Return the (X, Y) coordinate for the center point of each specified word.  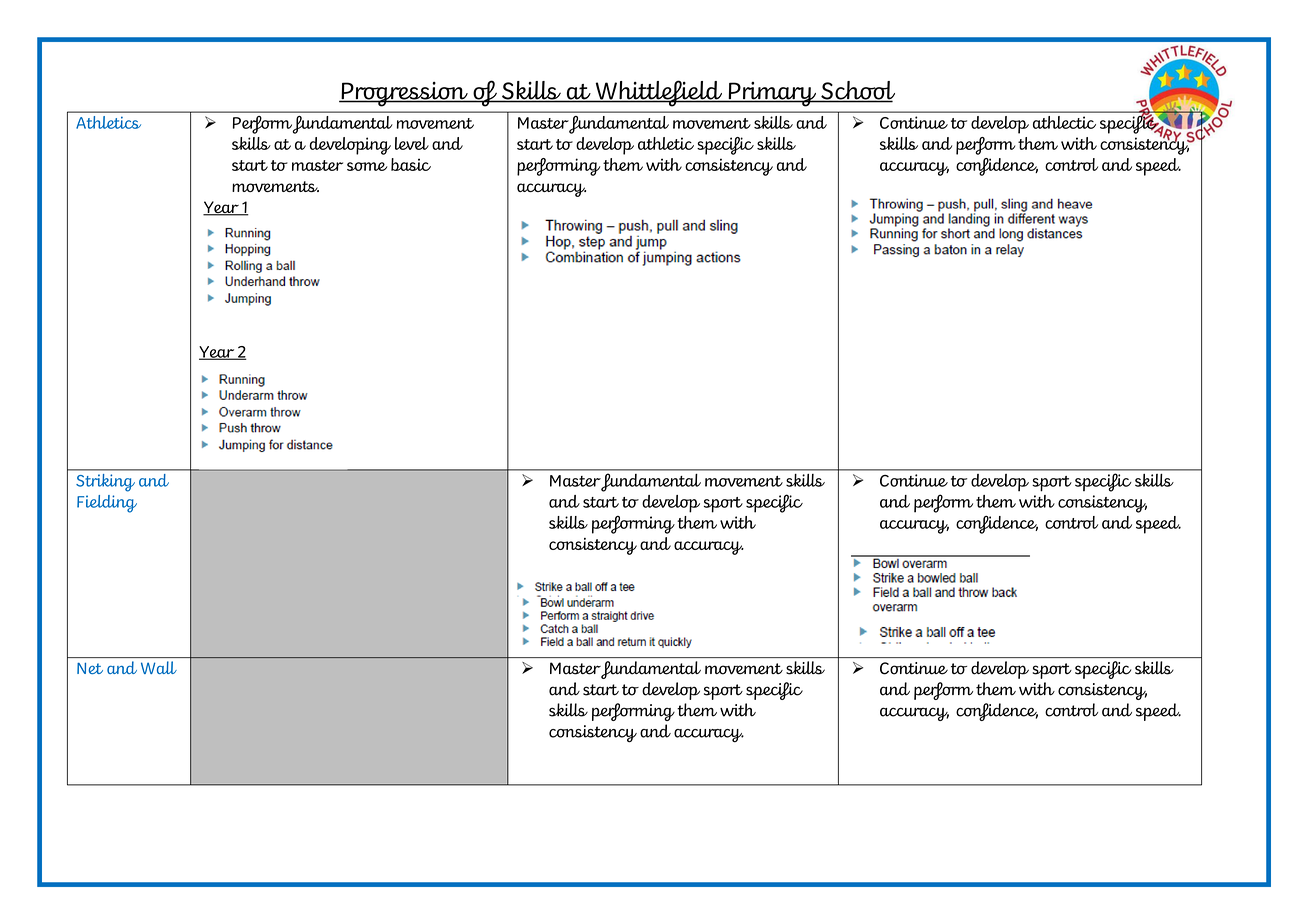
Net (90, 668)
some (367, 166)
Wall (159, 667)
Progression (404, 94)
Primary (772, 94)
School (857, 91)
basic (411, 164)
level (412, 143)
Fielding (107, 504)
